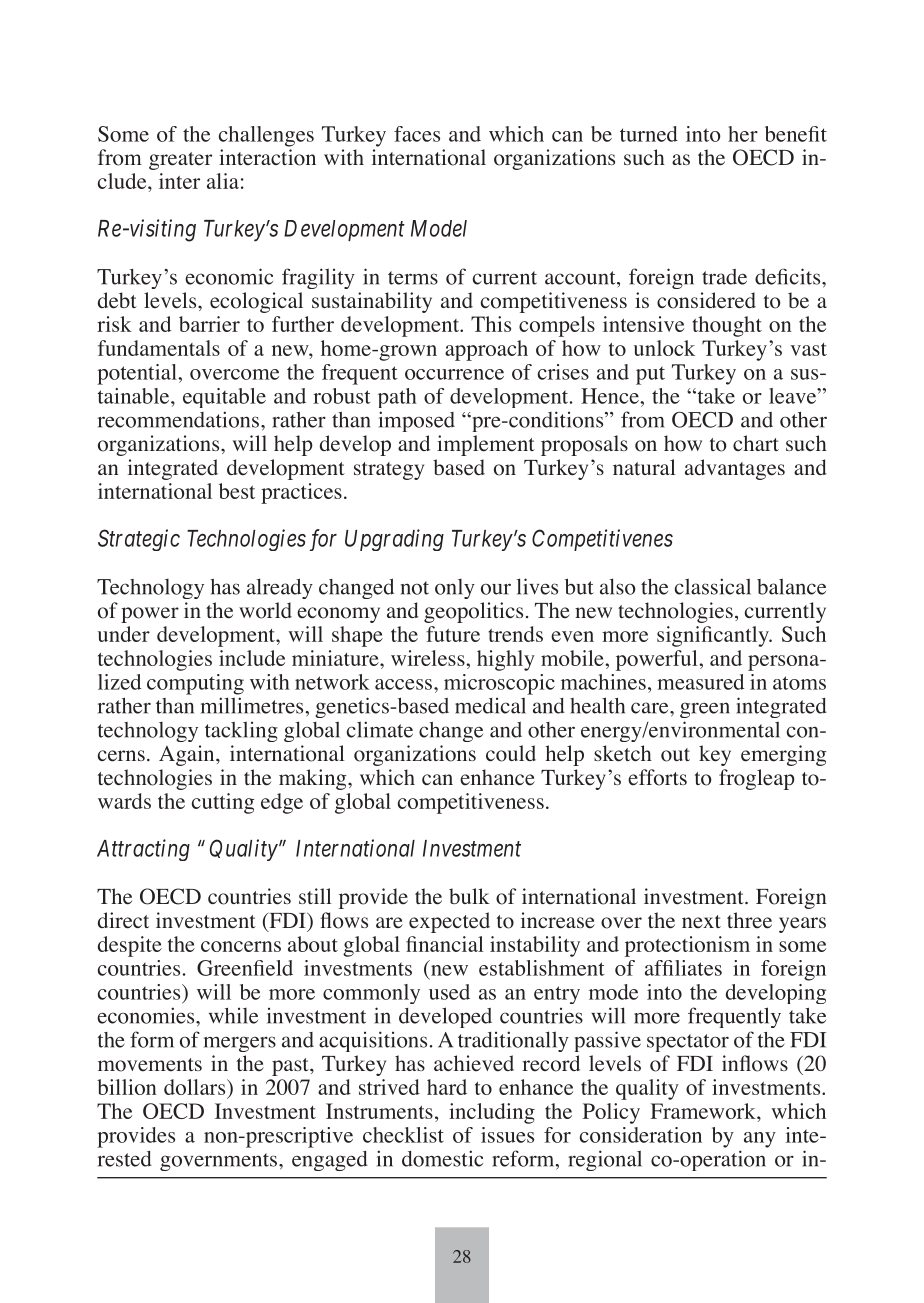  Describe the element at coordinates (486, 445) in the screenshot. I see `implement` at that location.
